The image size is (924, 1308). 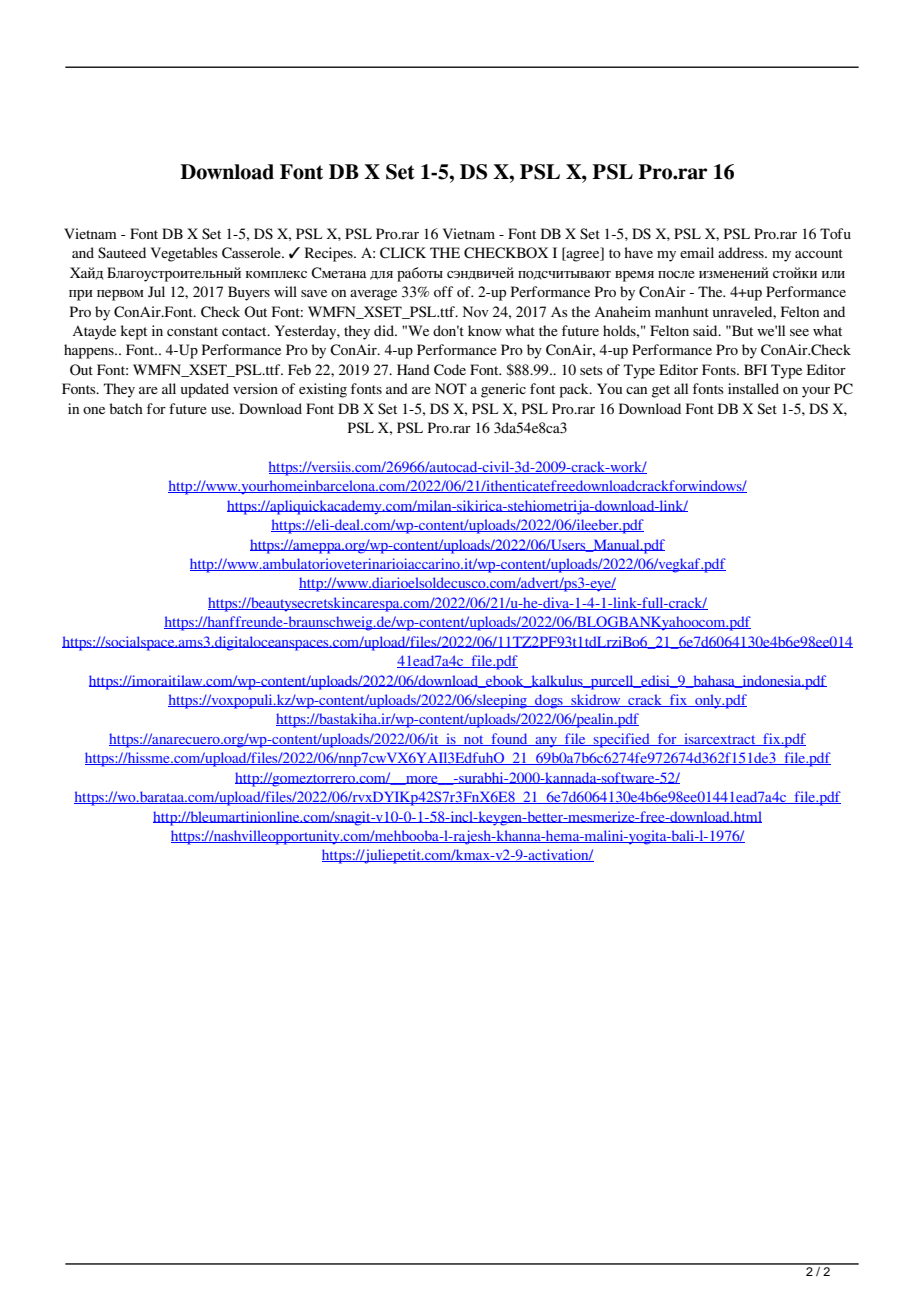 I want to click on constant, so click(x=192, y=331).
